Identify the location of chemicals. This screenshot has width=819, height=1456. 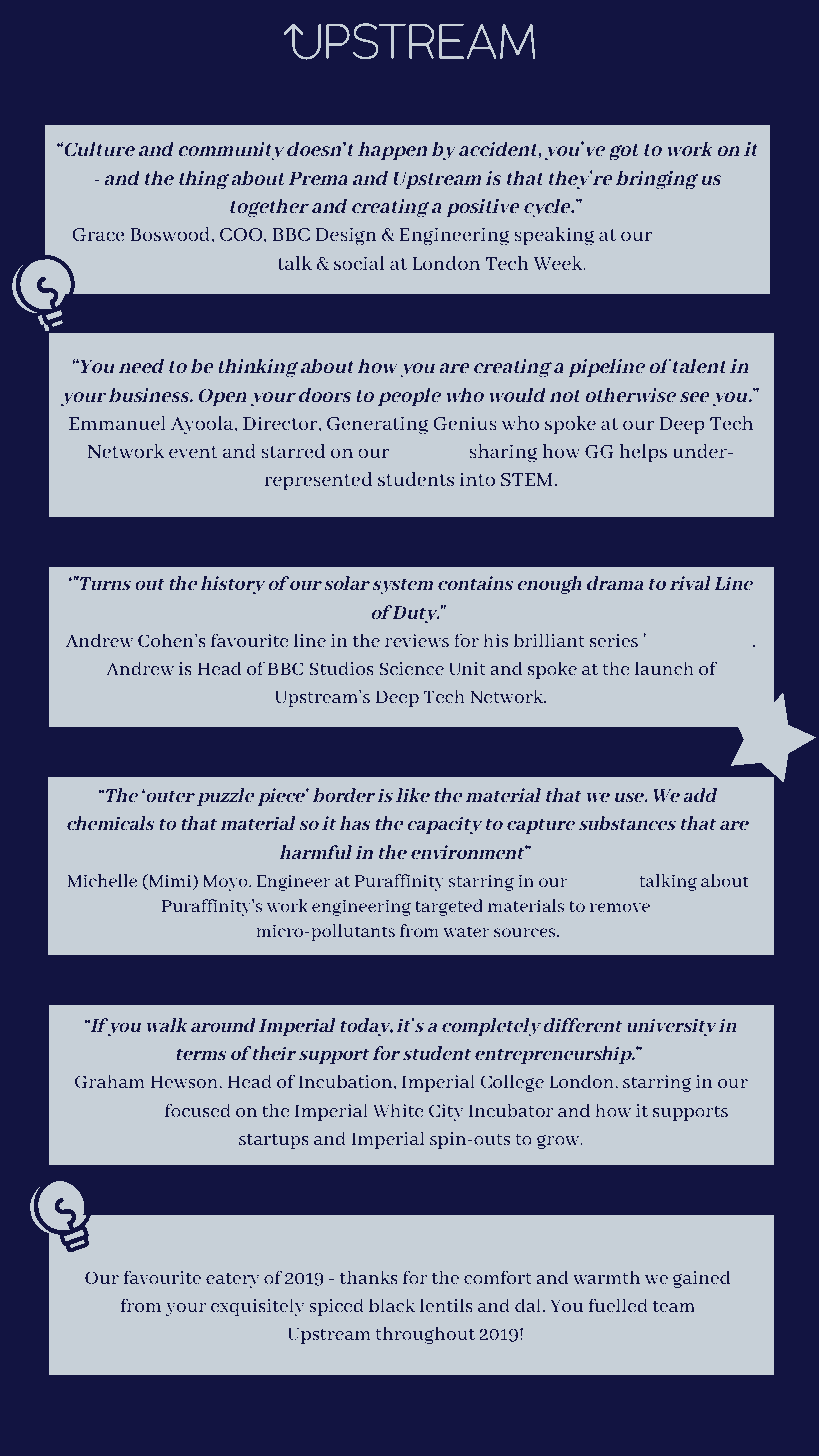
(111, 823).
